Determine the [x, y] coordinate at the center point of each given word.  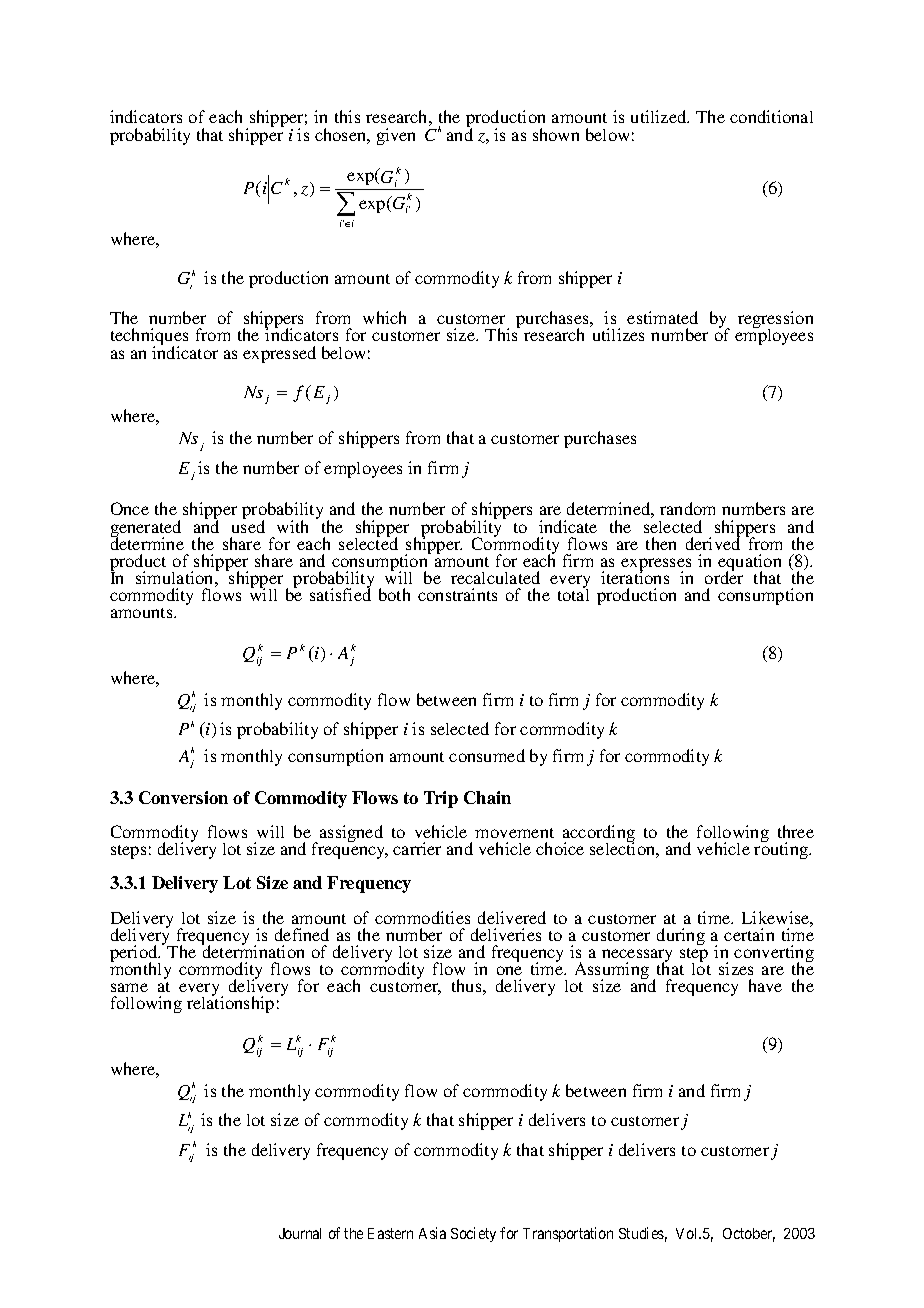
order [724, 576]
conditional [771, 116]
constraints [457, 594]
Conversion [183, 797]
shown [556, 134]
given [396, 136]
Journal [300, 1233]
